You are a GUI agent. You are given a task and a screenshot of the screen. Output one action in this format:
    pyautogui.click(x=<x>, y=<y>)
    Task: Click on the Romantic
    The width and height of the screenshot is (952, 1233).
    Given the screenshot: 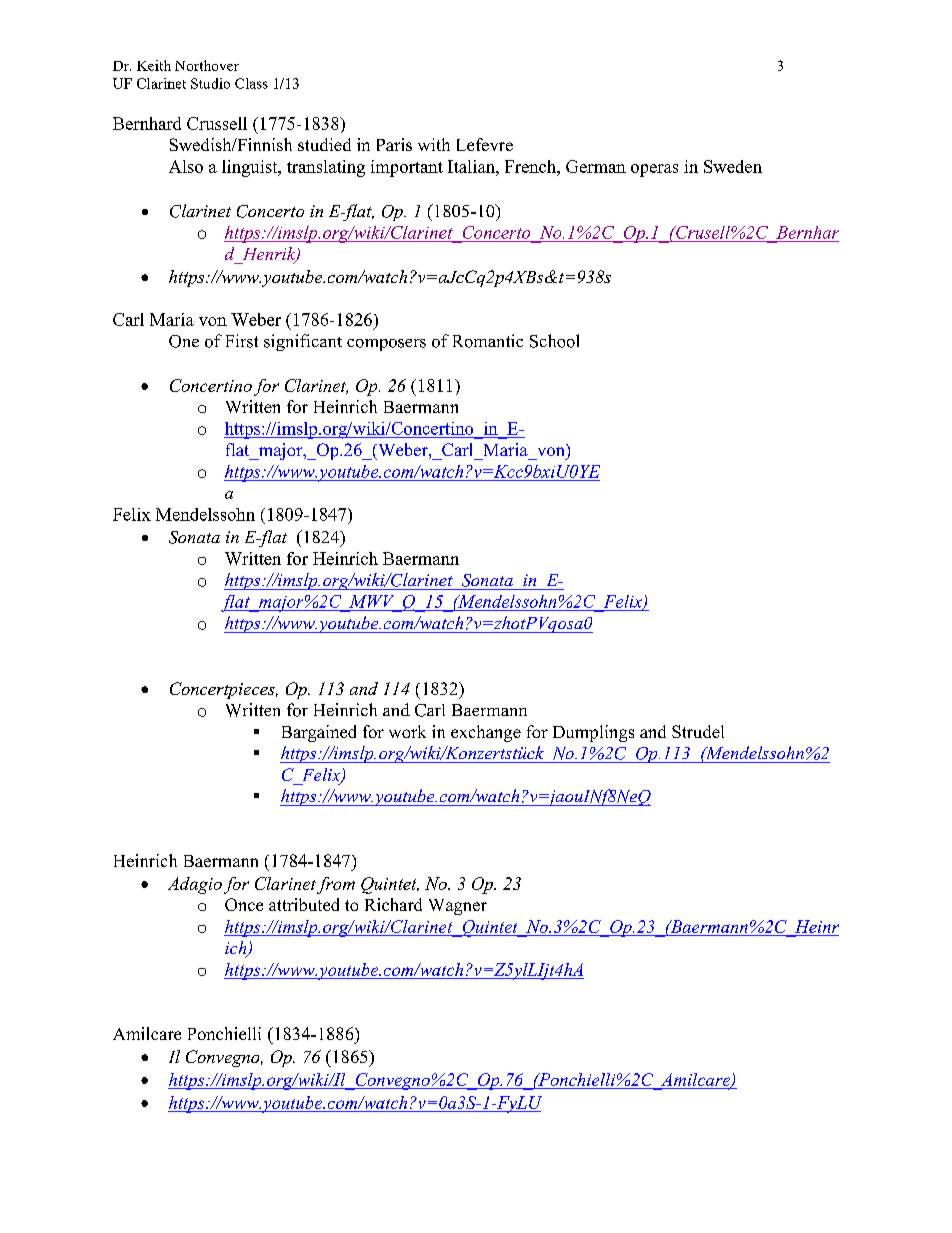 What is the action you would take?
    pyautogui.click(x=488, y=341)
